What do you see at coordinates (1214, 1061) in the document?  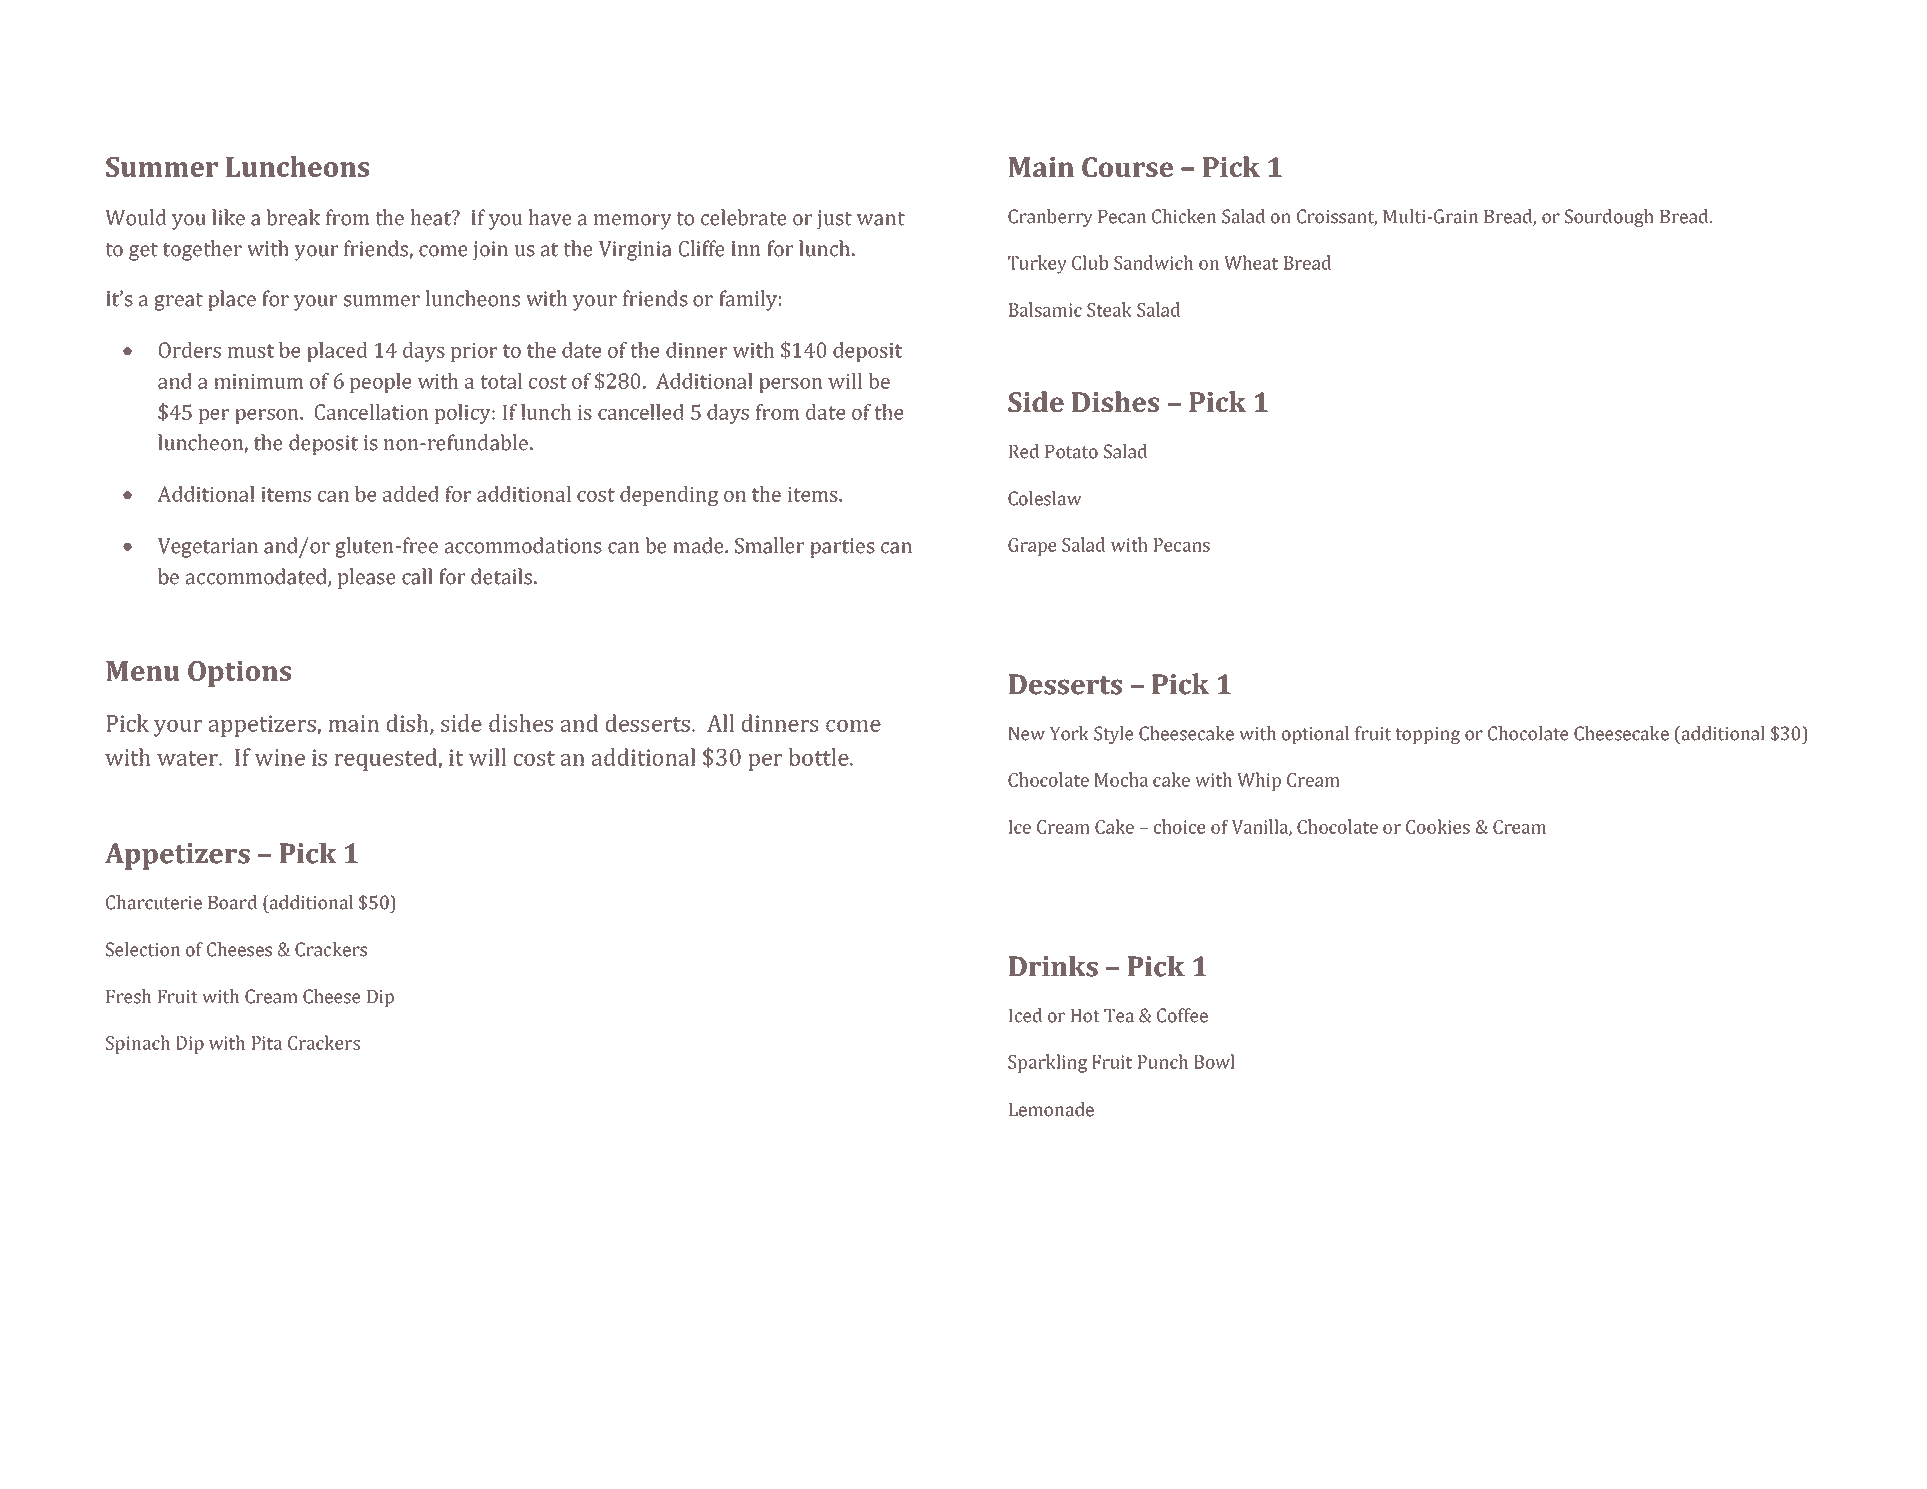 I see `Bowl` at bounding box center [1214, 1061].
